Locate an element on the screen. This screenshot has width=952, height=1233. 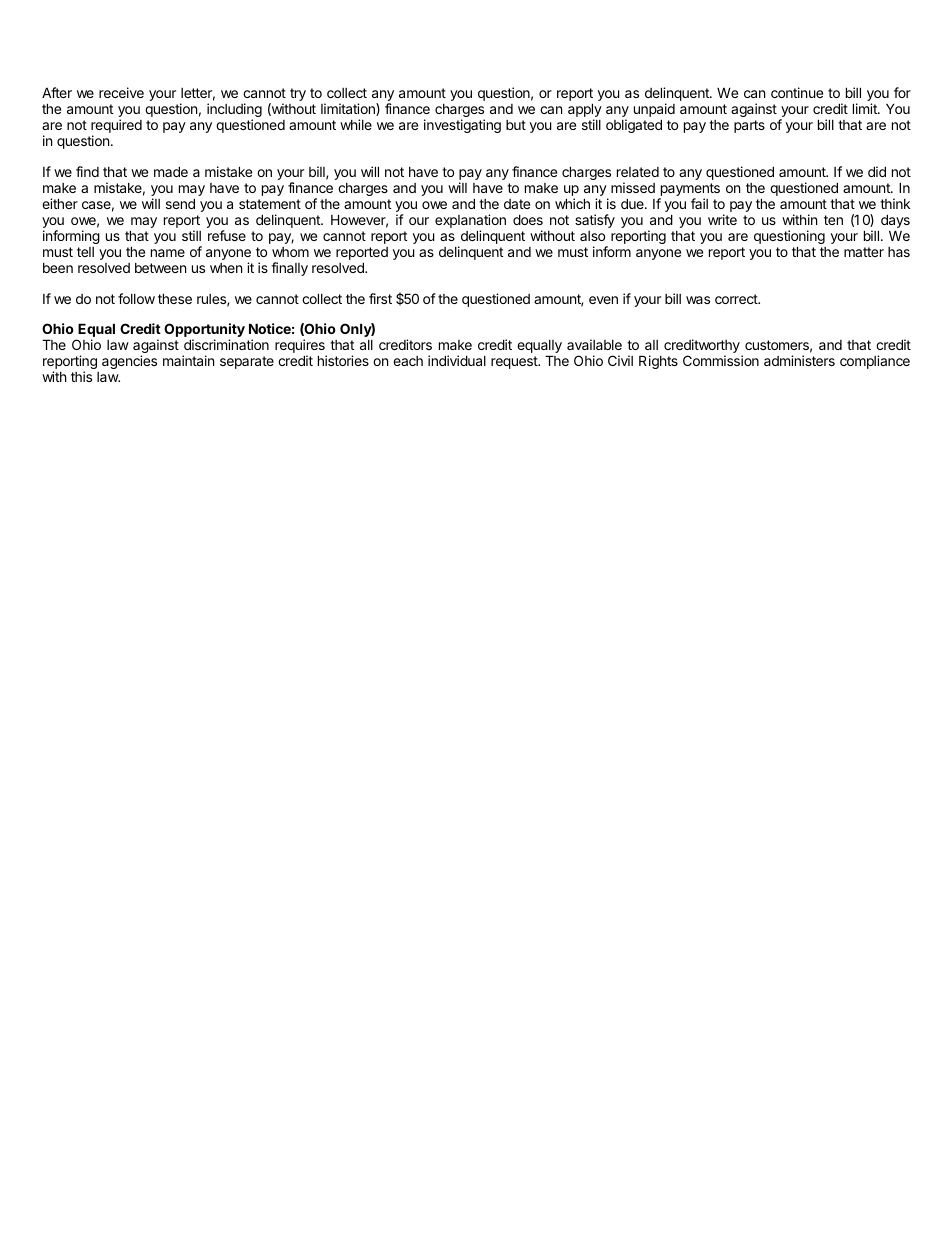
apply is located at coordinates (585, 111).
